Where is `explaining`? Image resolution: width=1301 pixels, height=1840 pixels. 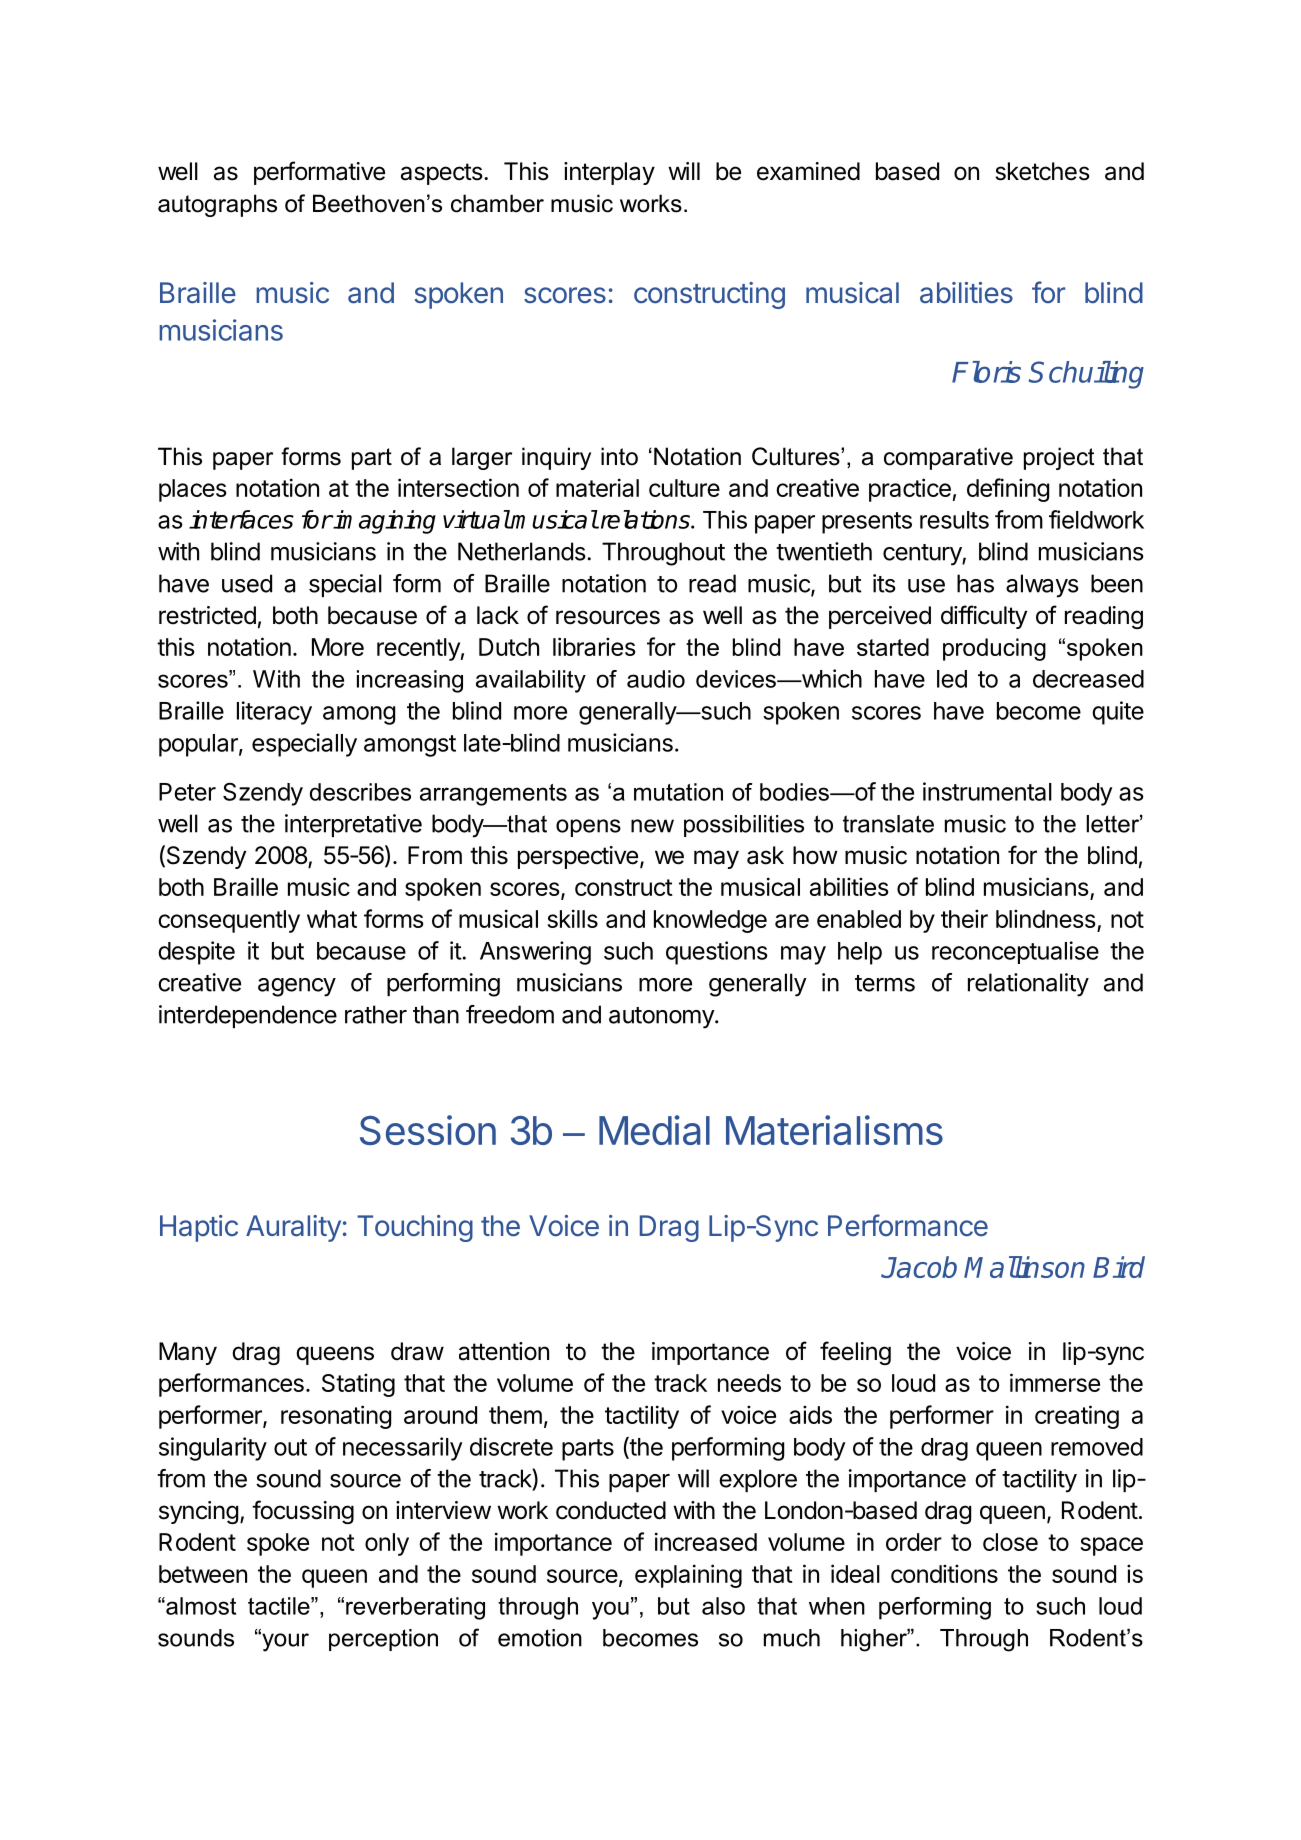
explaining is located at coordinates (688, 1576).
